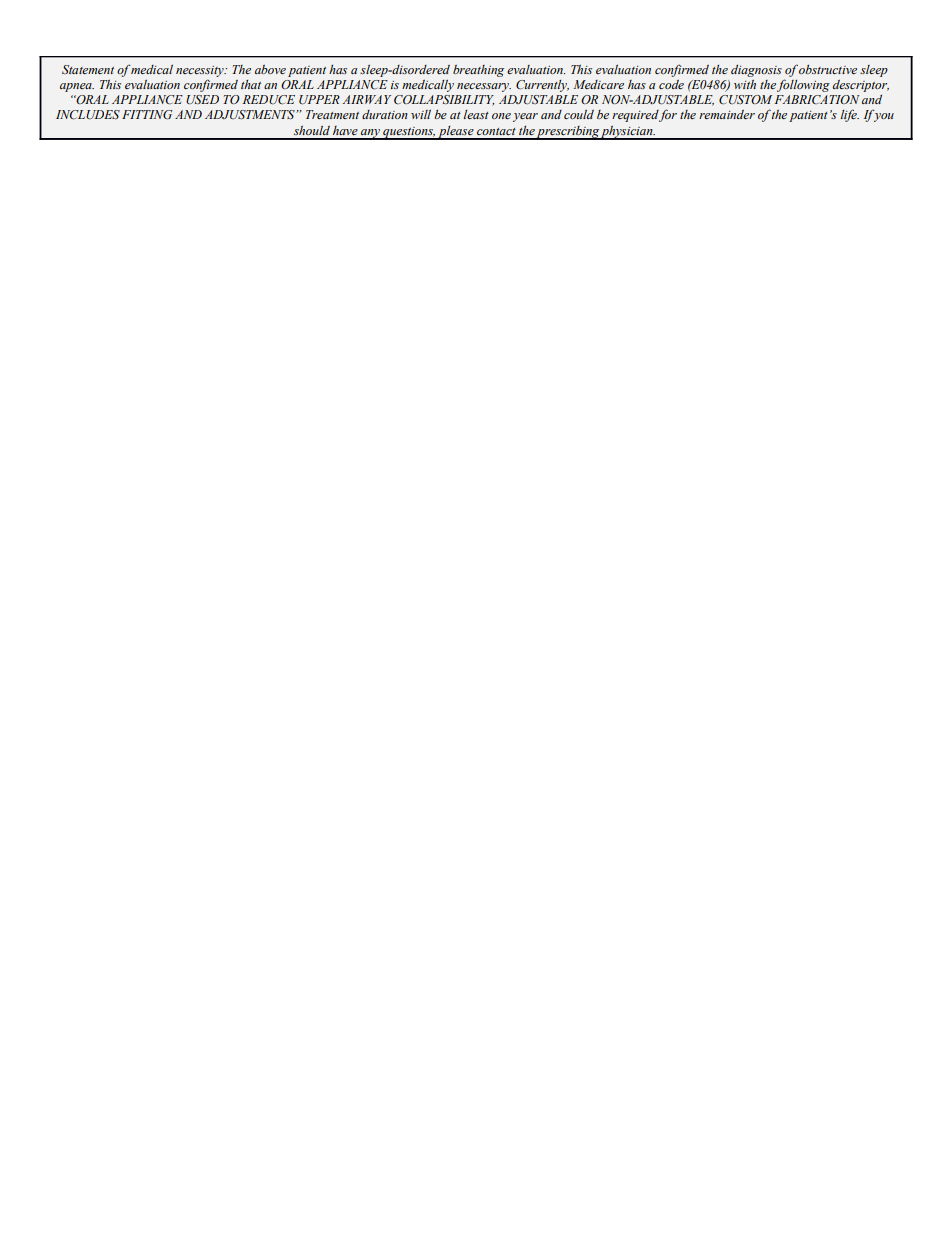  Describe the element at coordinates (484, 87) in the image. I see `necessary` at that location.
